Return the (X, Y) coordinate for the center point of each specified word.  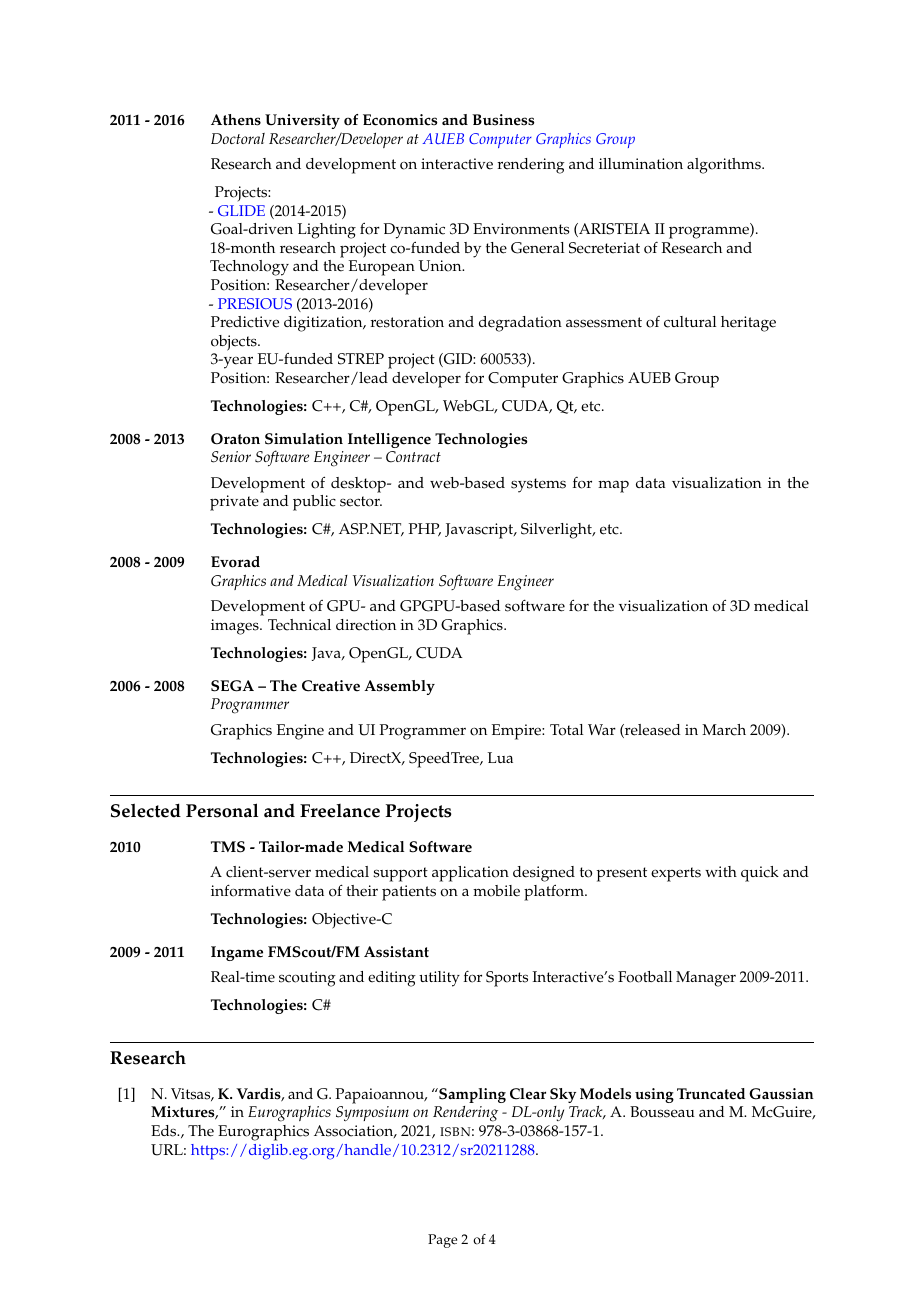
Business (503, 120)
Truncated (711, 1094)
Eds (165, 1131)
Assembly (399, 687)
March (724, 730)
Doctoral (238, 138)
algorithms (725, 166)
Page (442, 1241)
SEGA (232, 686)
